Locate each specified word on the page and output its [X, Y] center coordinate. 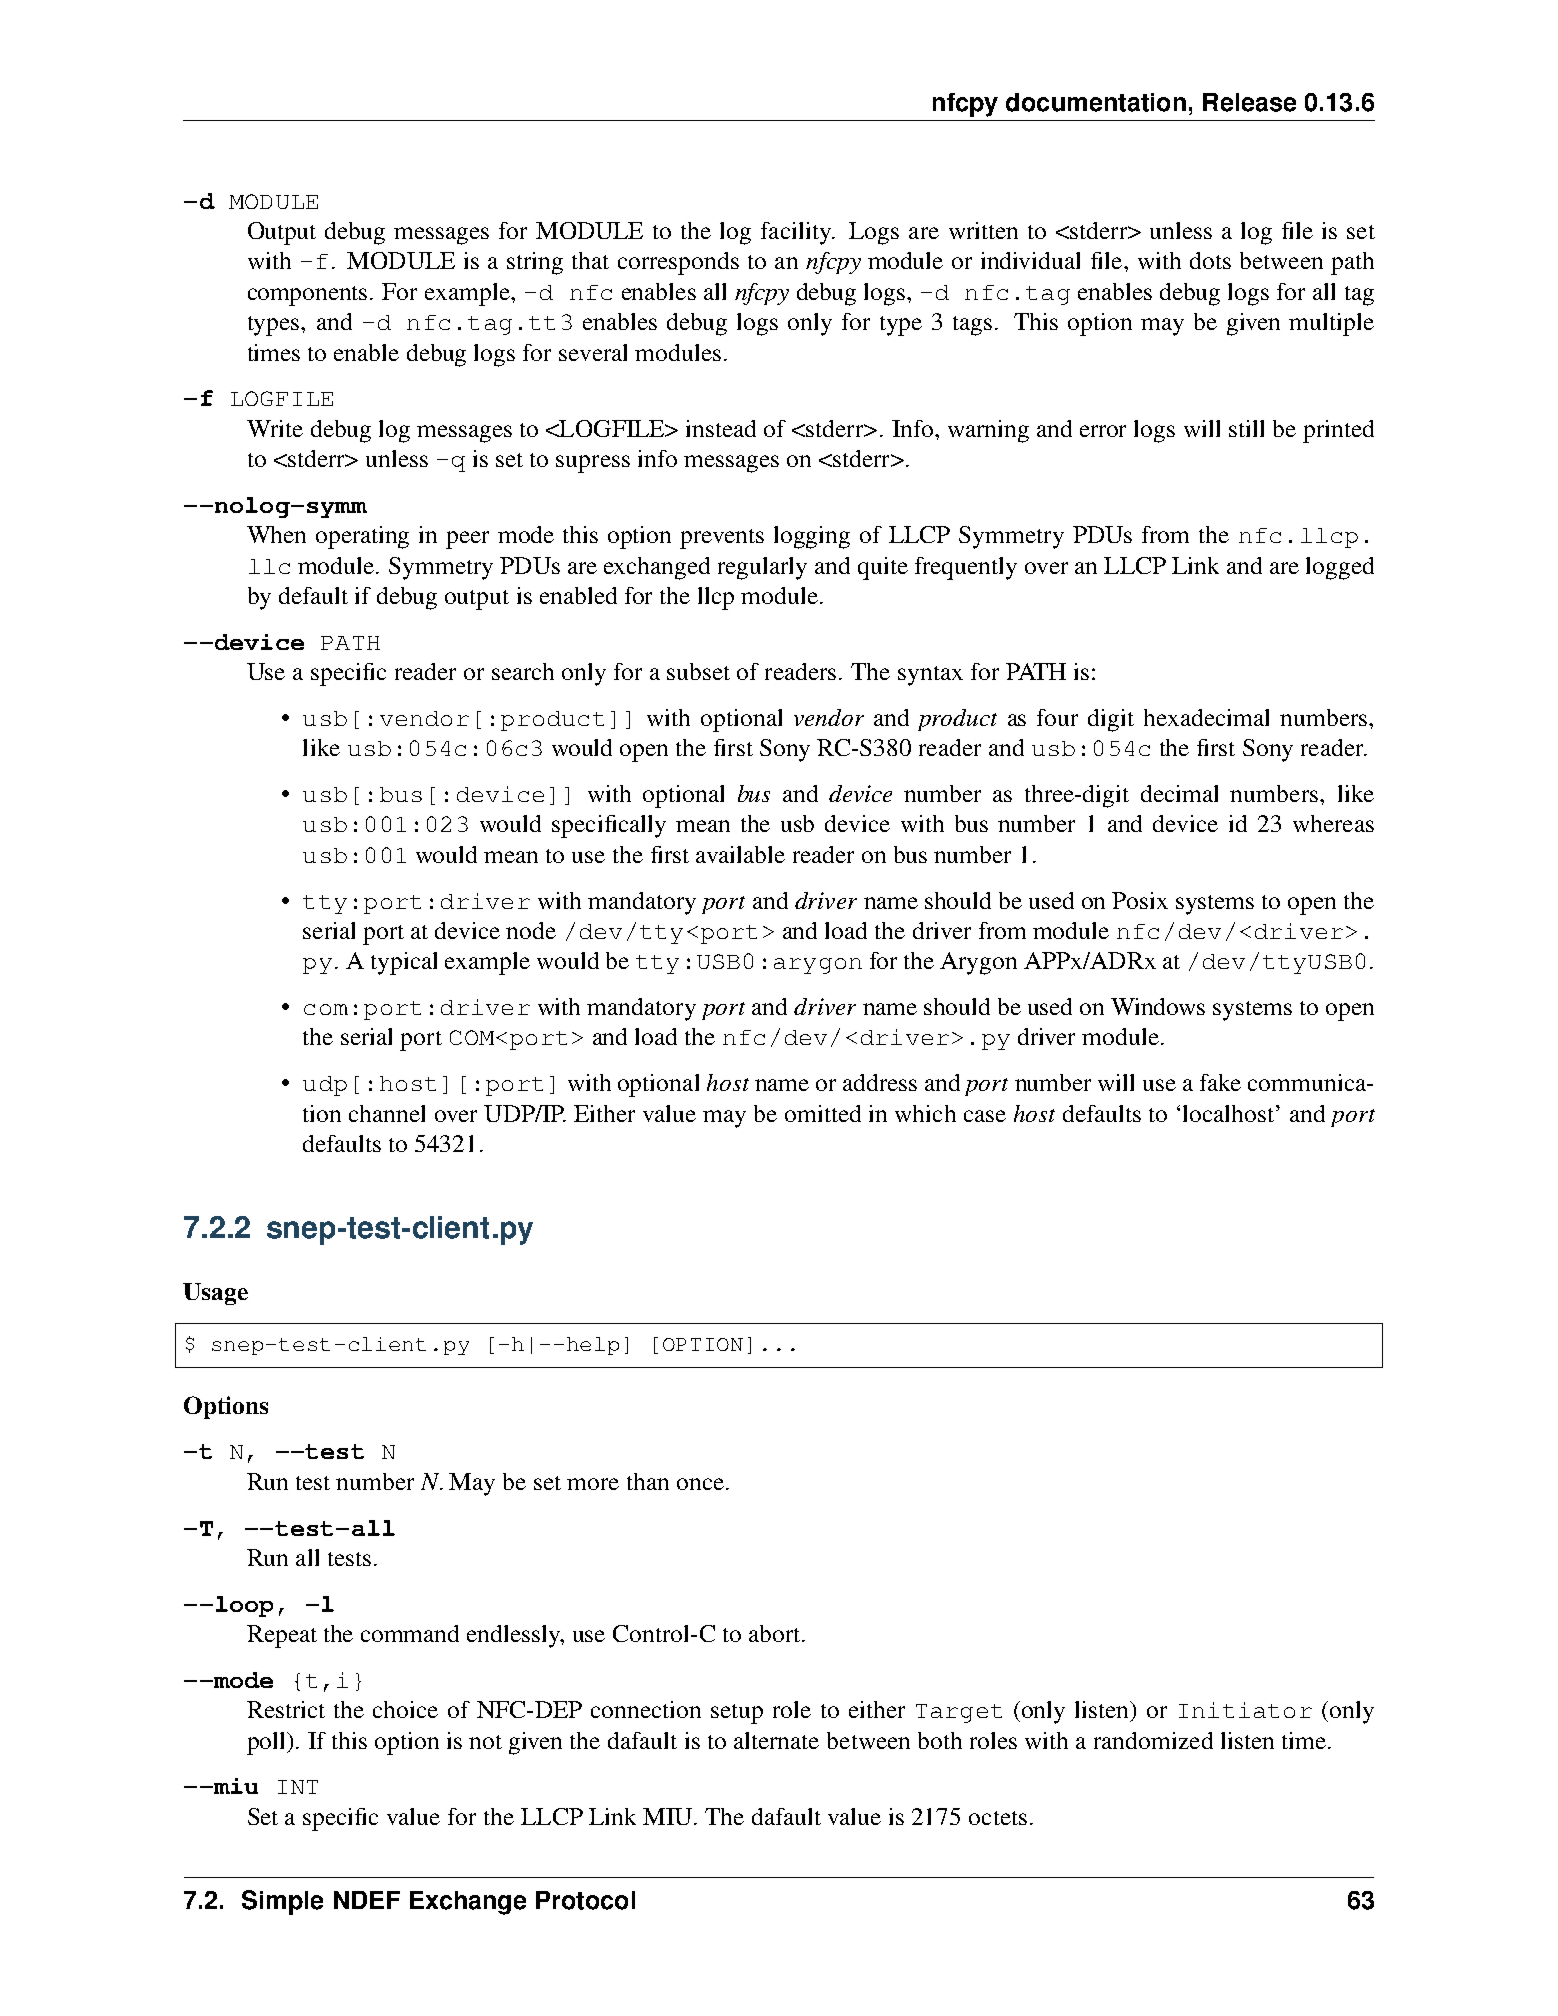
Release [1249, 102]
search [523, 671]
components [309, 296]
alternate [776, 1740]
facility [797, 233]
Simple [282, 1902]
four [1057, 717]
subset [698, 671]
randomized [1153, 1740]
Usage [215, 1294]
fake [1220, 1082]
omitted [823, 1113]
